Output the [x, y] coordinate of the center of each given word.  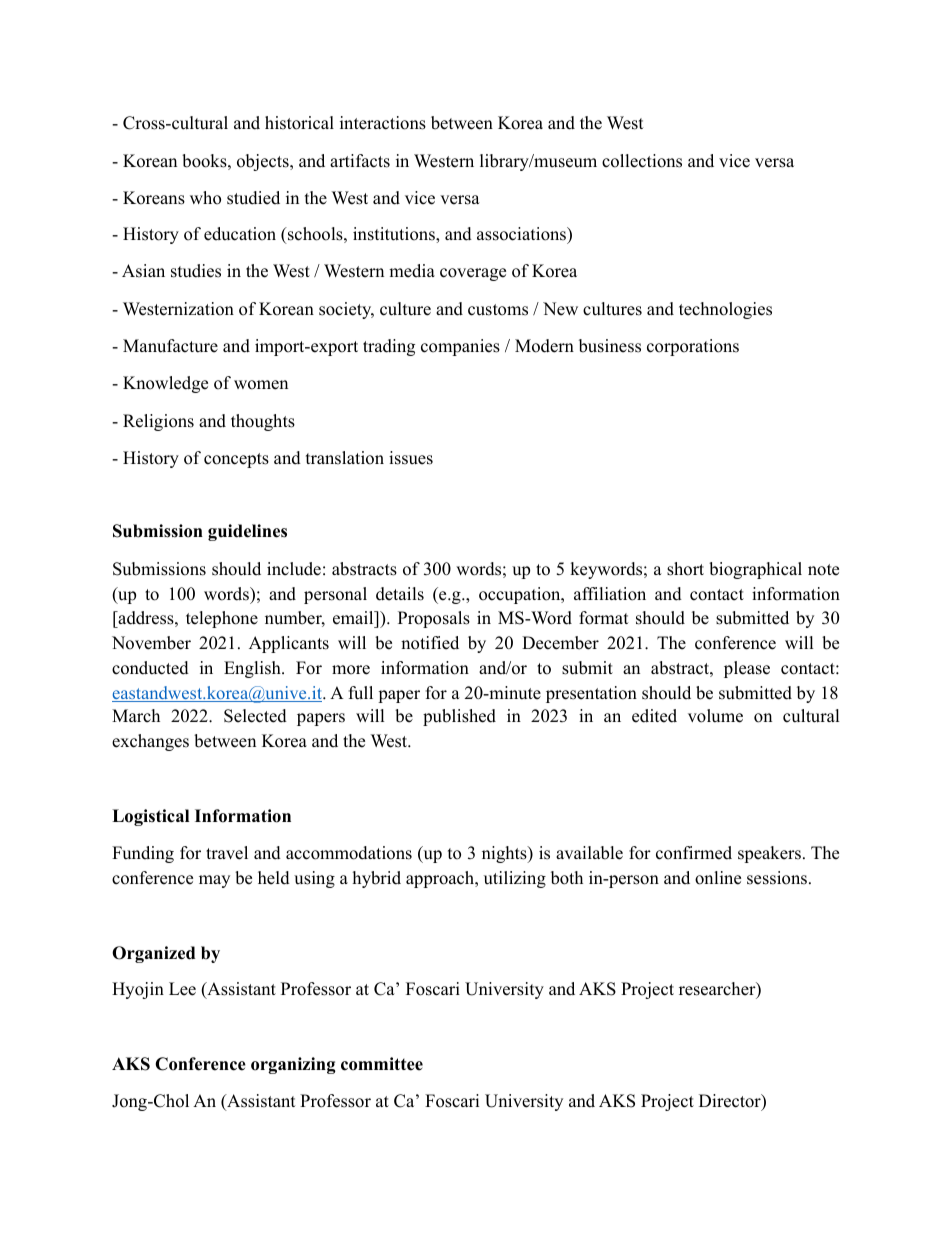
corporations [693, 347]
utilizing [515, 879]
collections [642, 161]
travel [227, 853]
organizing [293, 1065]
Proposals [434, 619]
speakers [769, 854]
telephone [222, 619]
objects [264, 162]
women [261, 385]
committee [382, 1064]
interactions [383, 123]
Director [731, 1102]
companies [460, 347]
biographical [755, 570]
